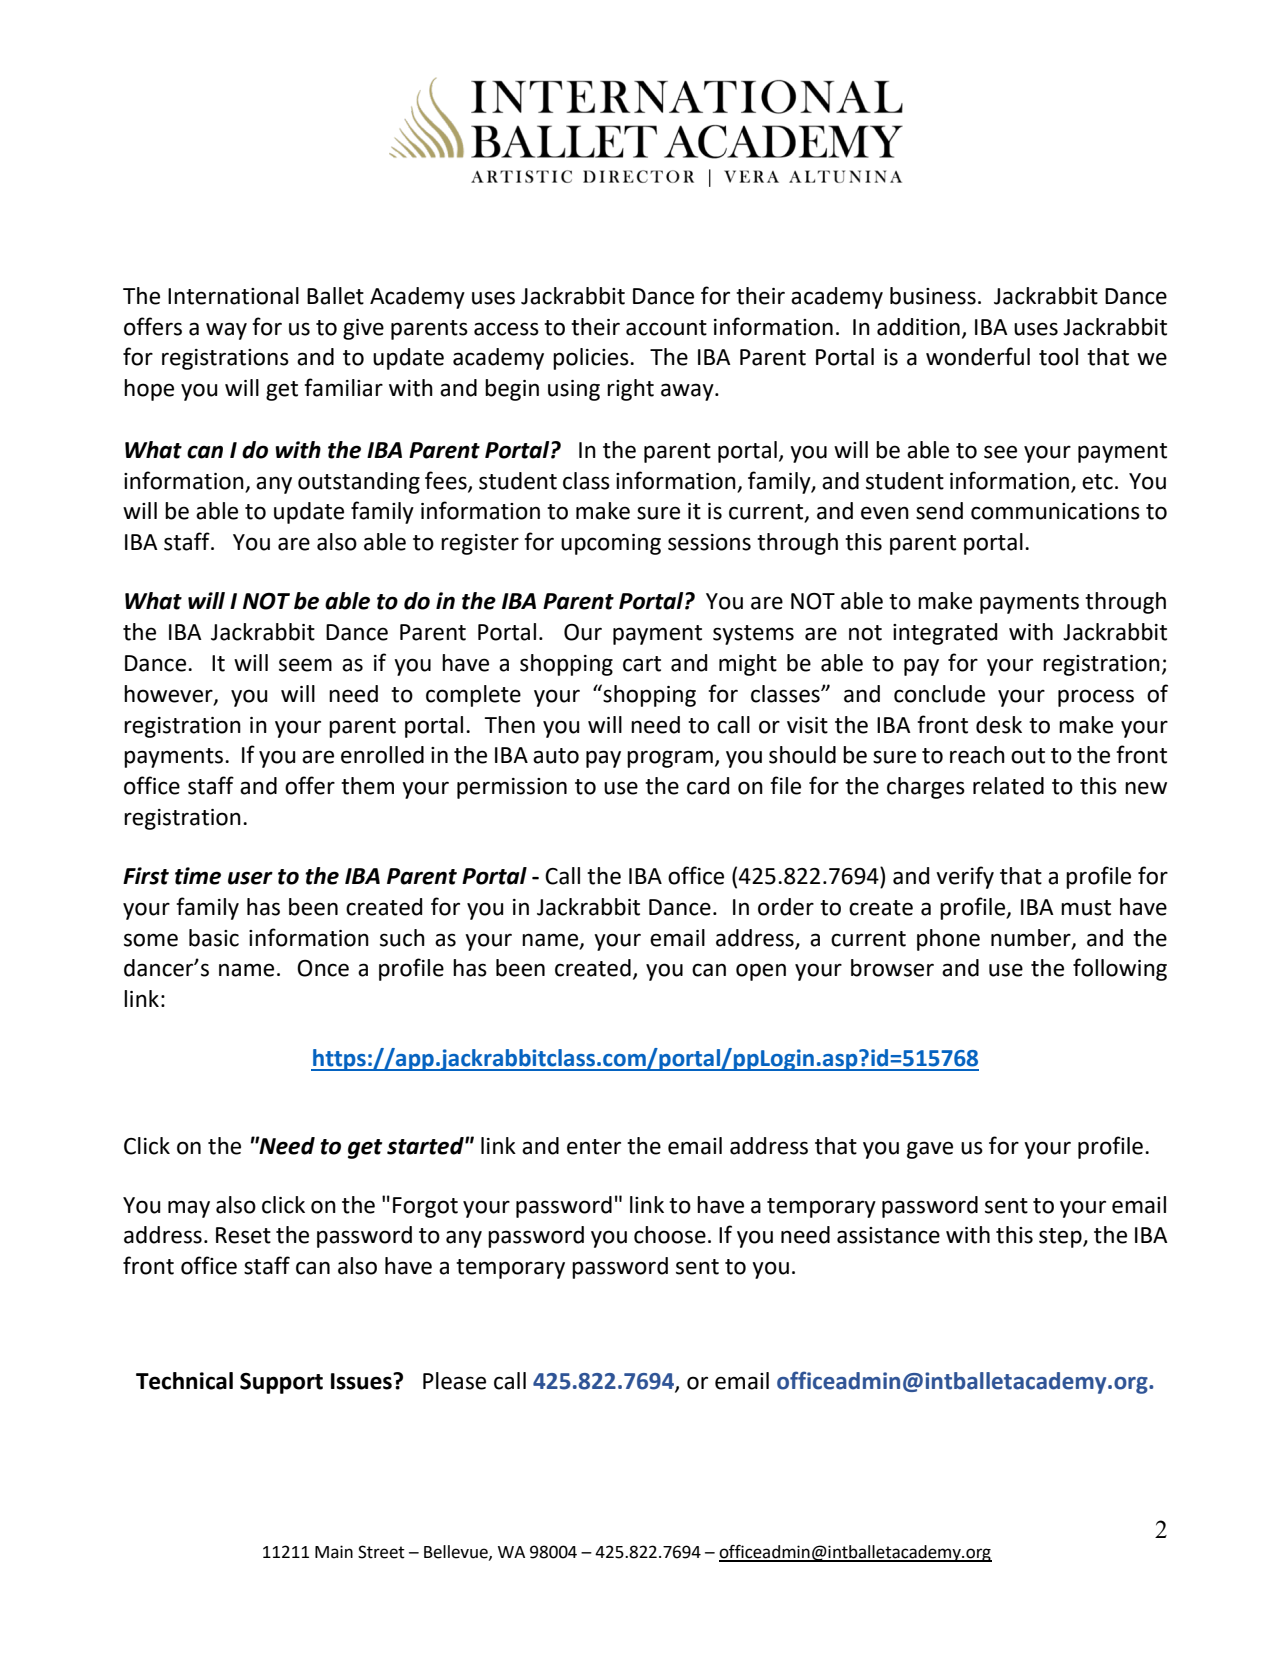  What do you see at coordinates (666, 328) in the screenshot?
I see `account` at bounding box center [666, 328].
